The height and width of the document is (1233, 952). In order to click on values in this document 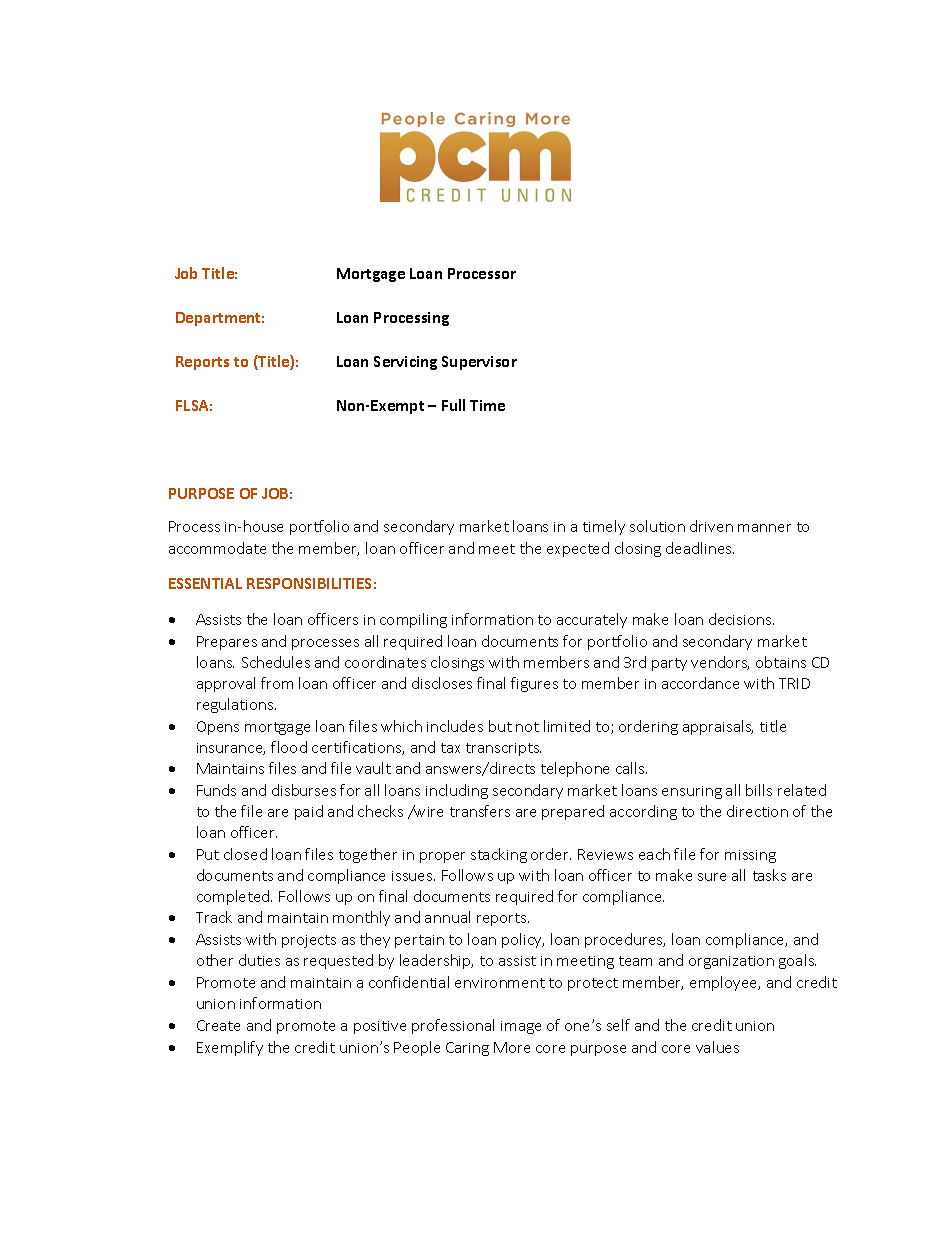, I will do `click(717, 1047)`.
